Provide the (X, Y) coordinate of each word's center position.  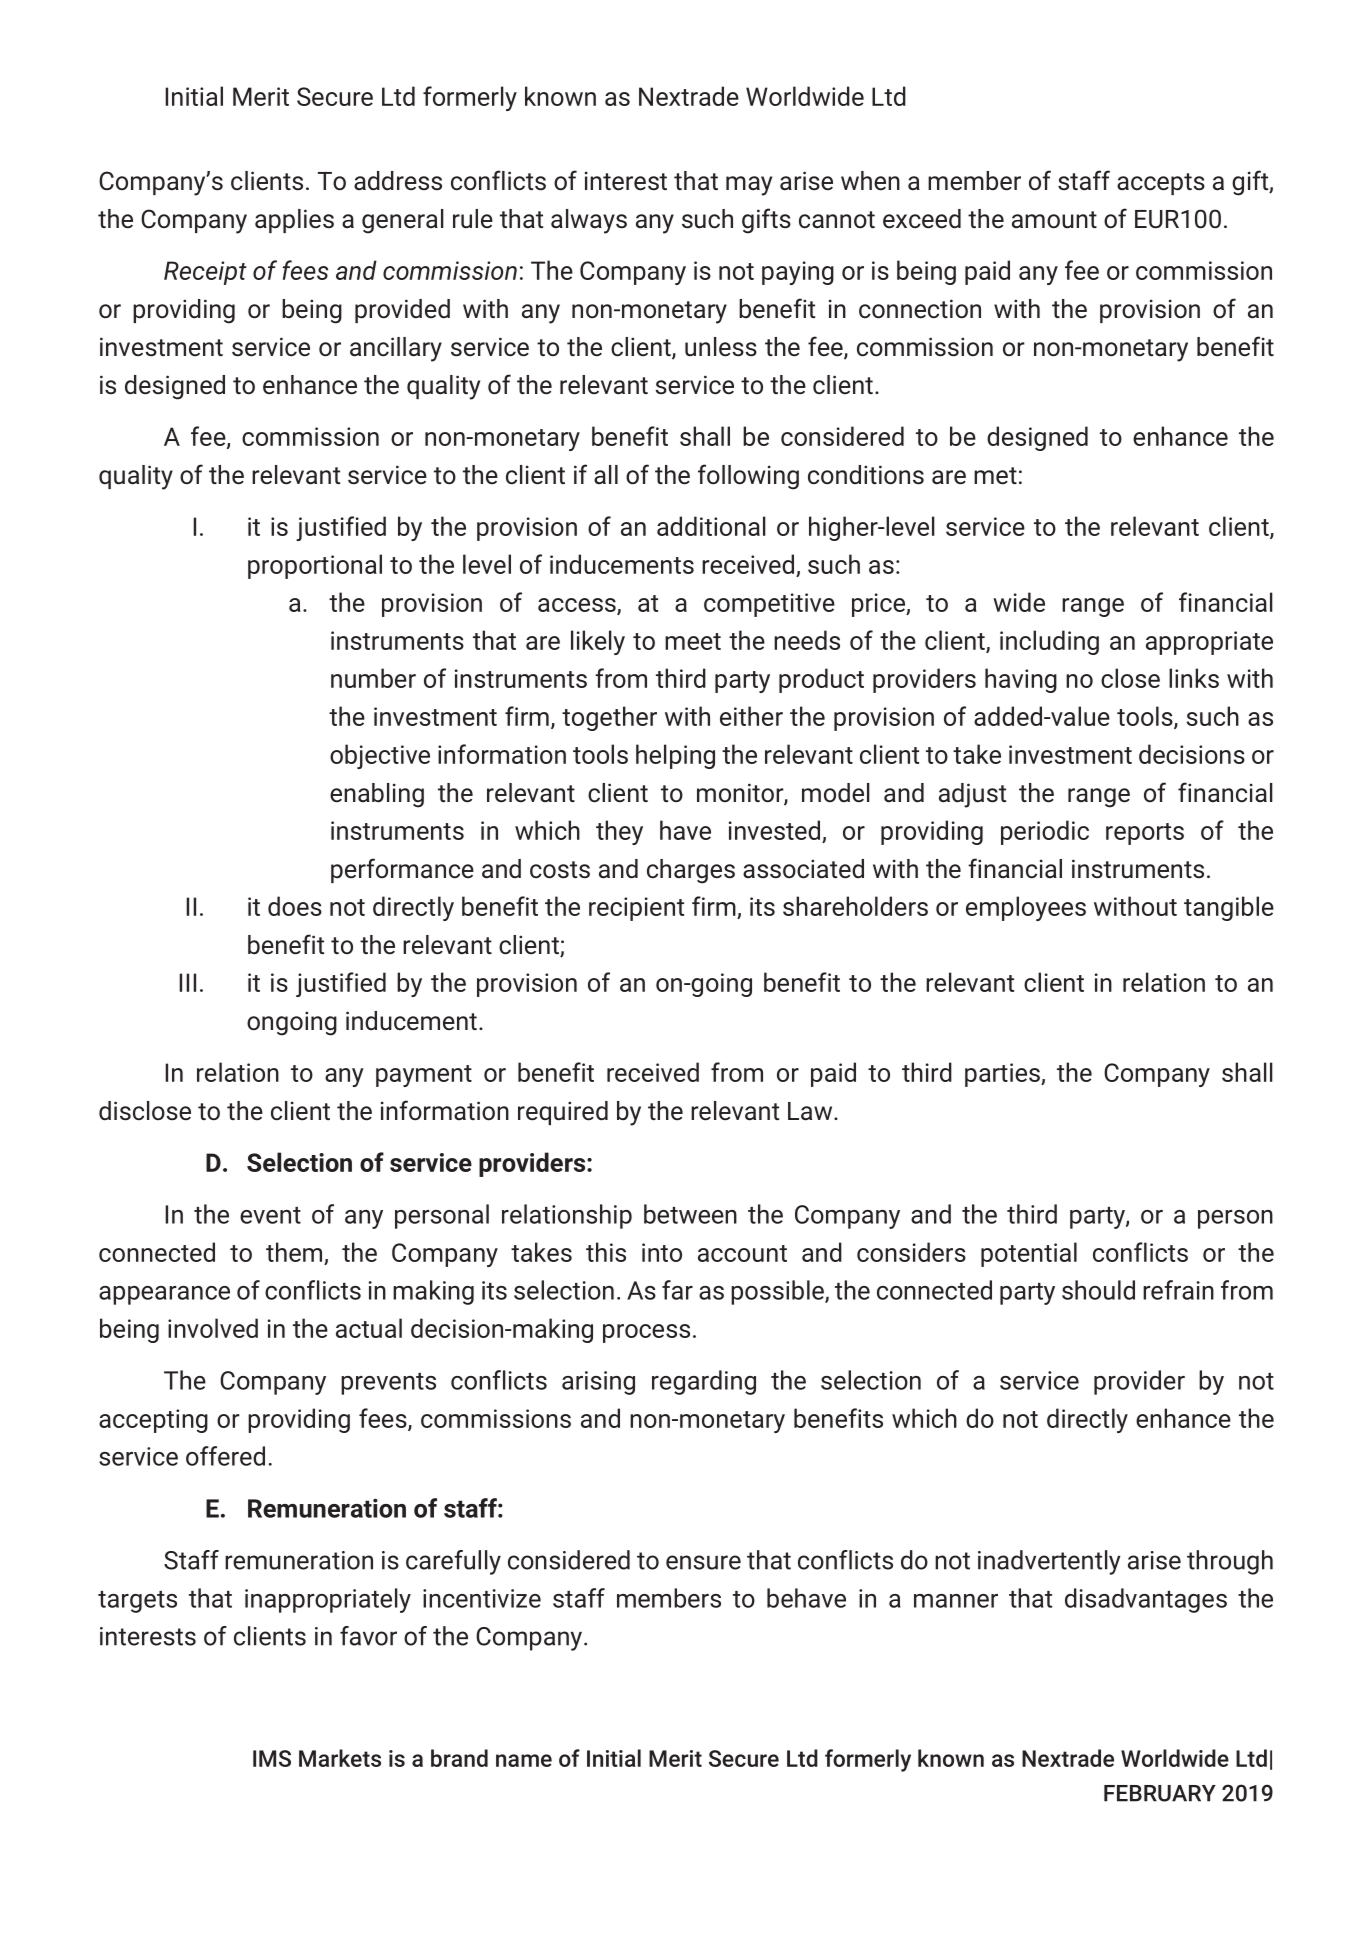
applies (294, 221)
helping (675, 756)
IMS (272, 1758)
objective (380, 756)
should (1098, 1290)
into (662, 1252)
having (1021, 680)
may (749, 186)
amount (1054, 220)
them (294, 1252)
